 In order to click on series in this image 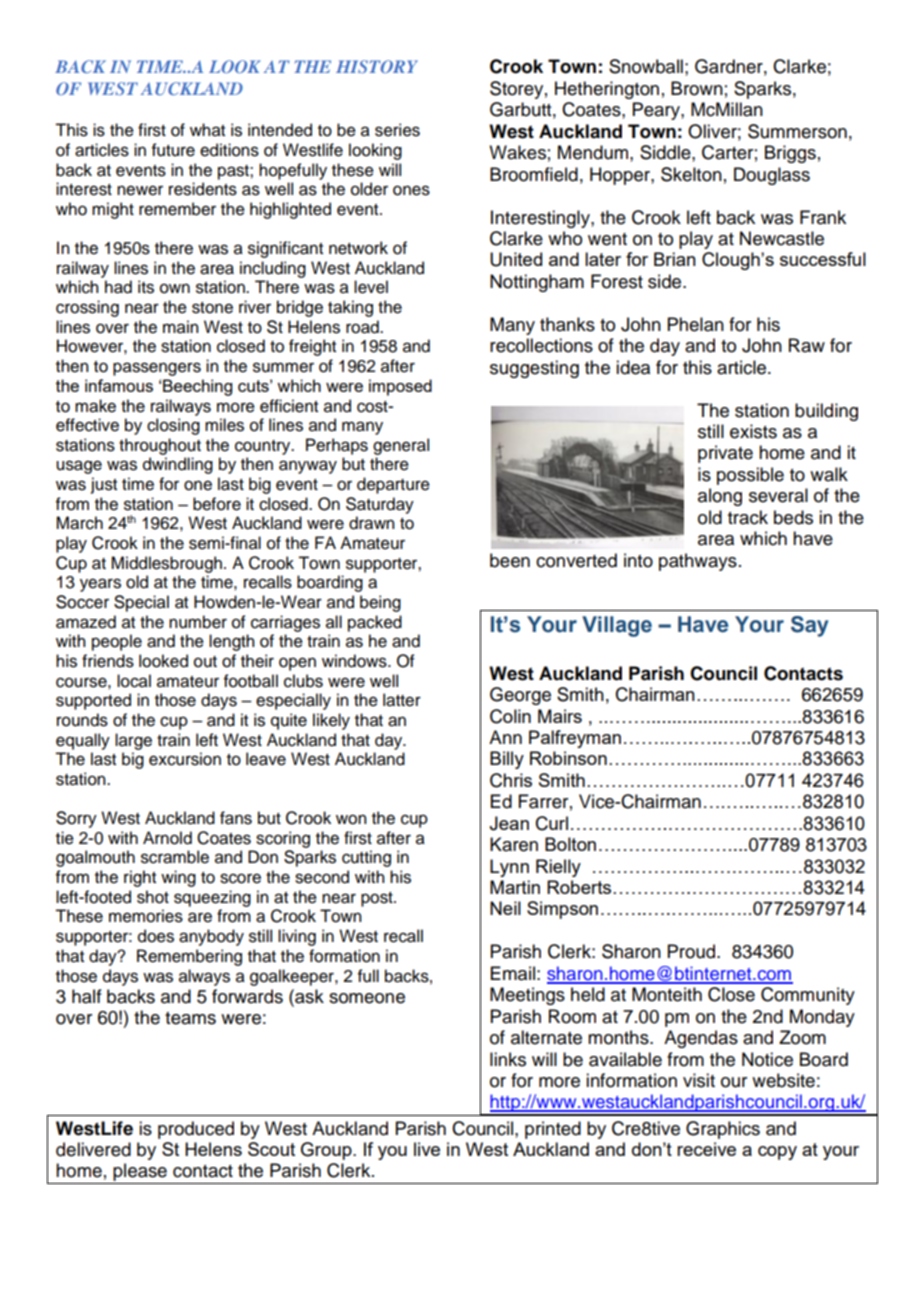, I will do `click(397, 130)`.
